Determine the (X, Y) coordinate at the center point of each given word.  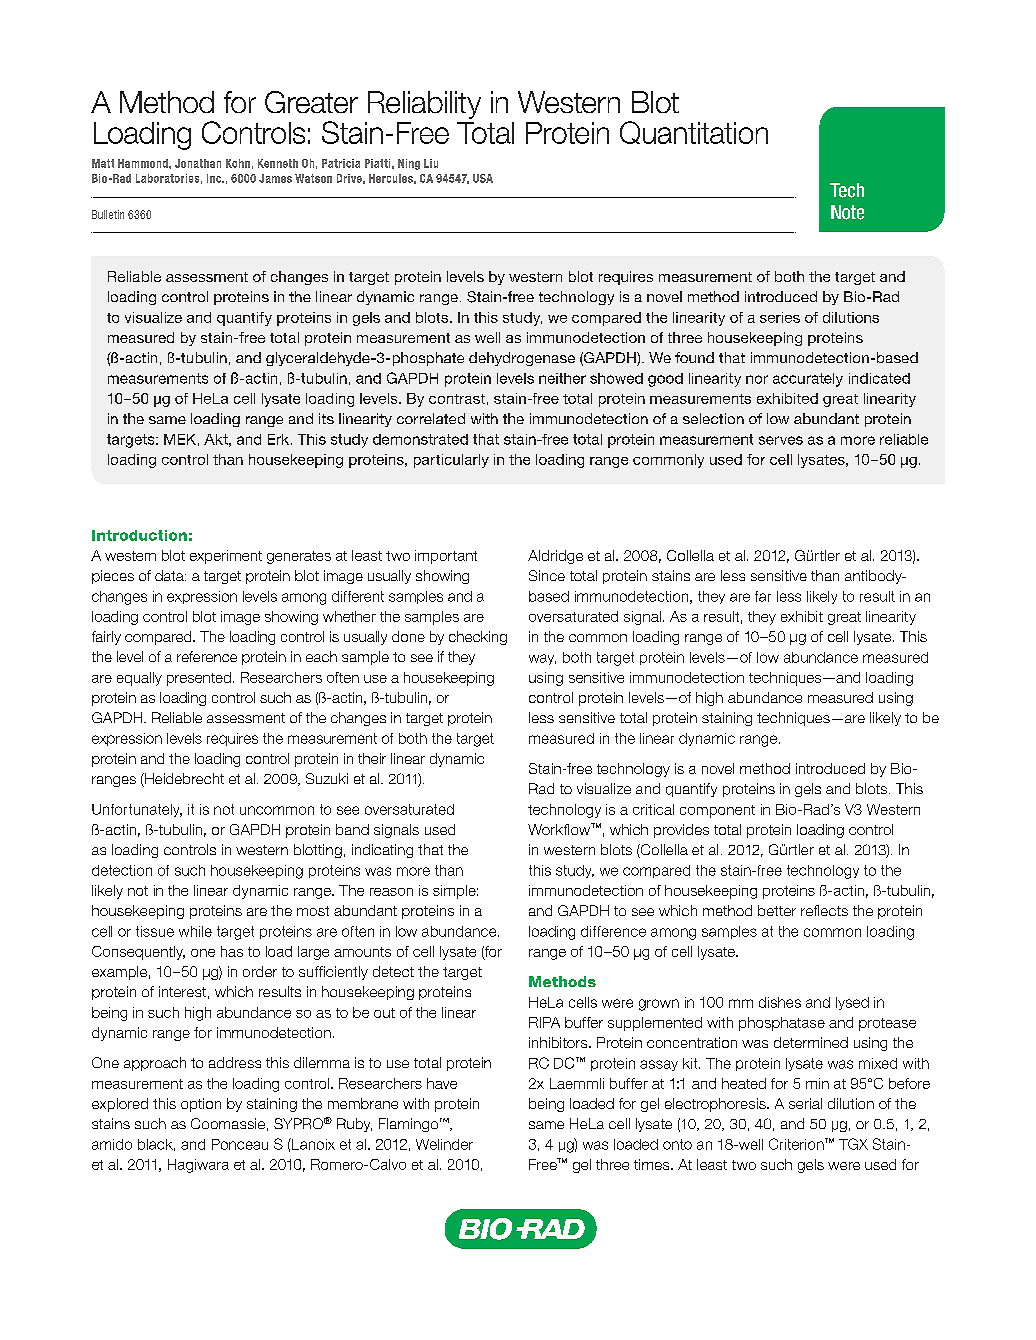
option (201, 1105)
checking (478, 638)
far (763, 596)
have (442, 1083)
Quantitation (694, 132)
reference (207, 656)
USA (483, 178)
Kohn (238, 163)
